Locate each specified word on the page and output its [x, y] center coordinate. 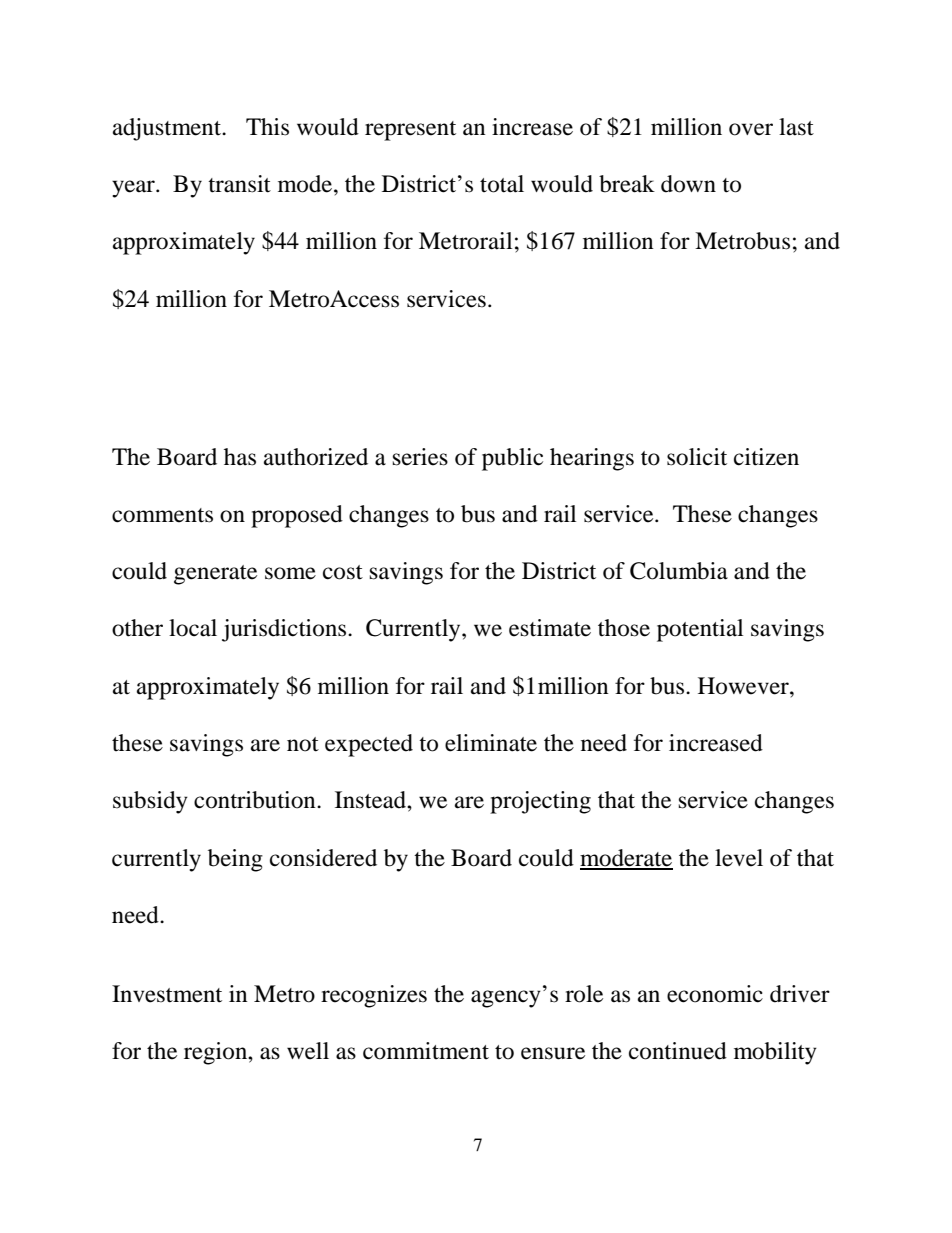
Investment [167, 994]
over [751, 129]
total [502, 184]
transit [239, 184]
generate [215, 575]
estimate [550, 628]
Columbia [679, 571]
